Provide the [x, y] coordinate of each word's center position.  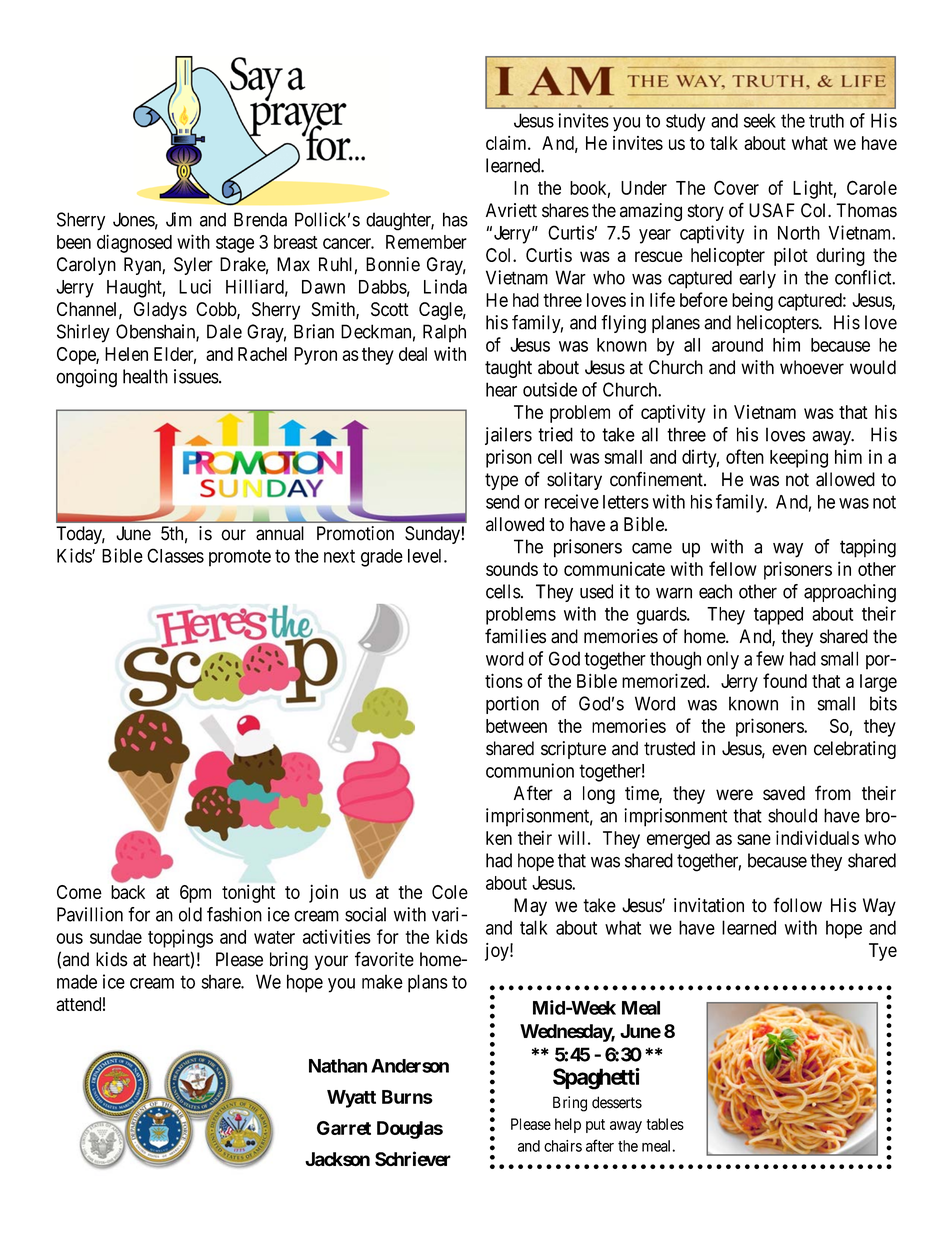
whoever [812, 367]
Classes [175, 555]
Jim [179, 219]
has [455, 219]
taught [508, 369]
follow [797, 905]
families [515, 636]
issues [196, 376]
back [128, 892]
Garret [344, 1128]
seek [760, 120]
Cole [450, 892]
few [770, 658]
